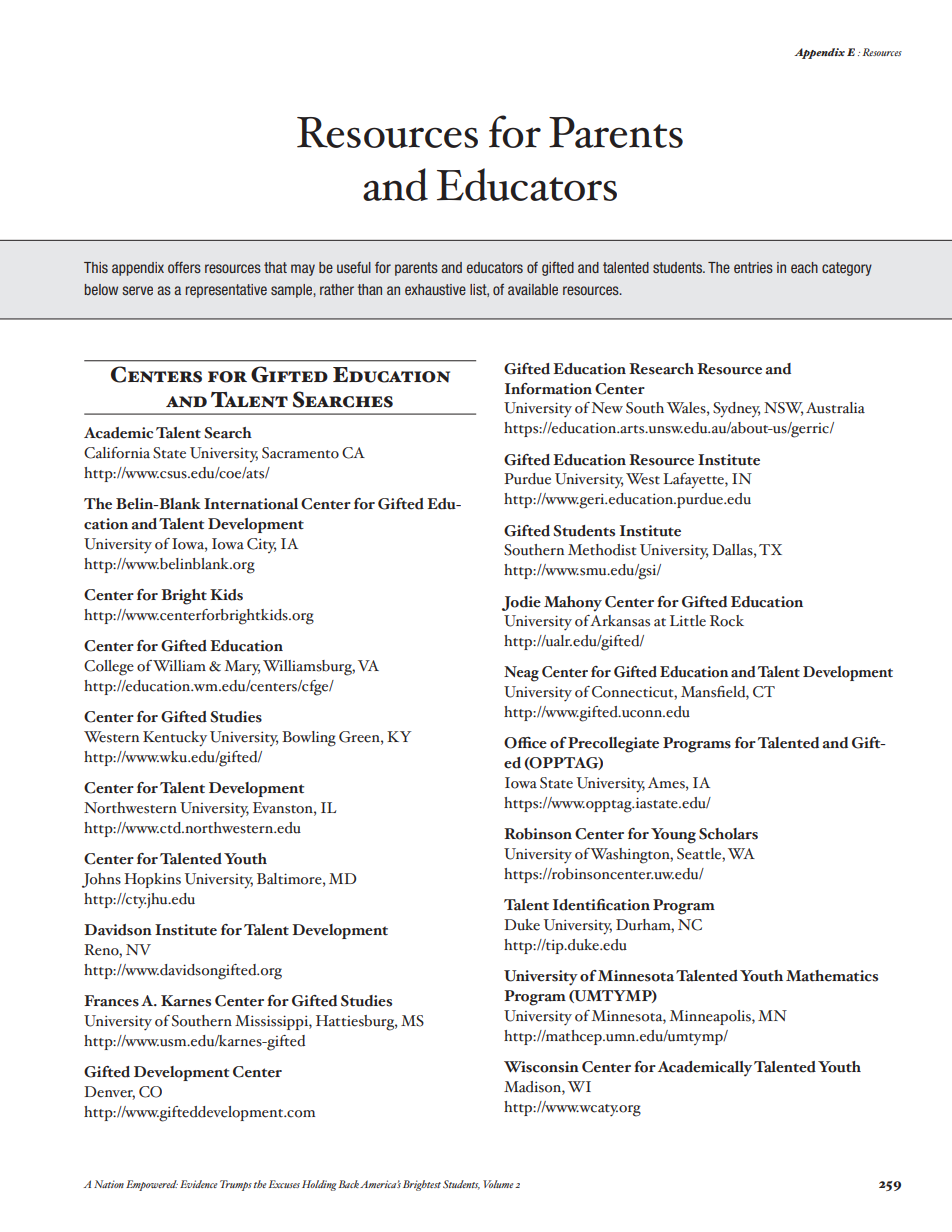 Image resolution: width=952 pixels, height=1232 pixels. I want to click on Minneapolis, so click(711, 1017).
